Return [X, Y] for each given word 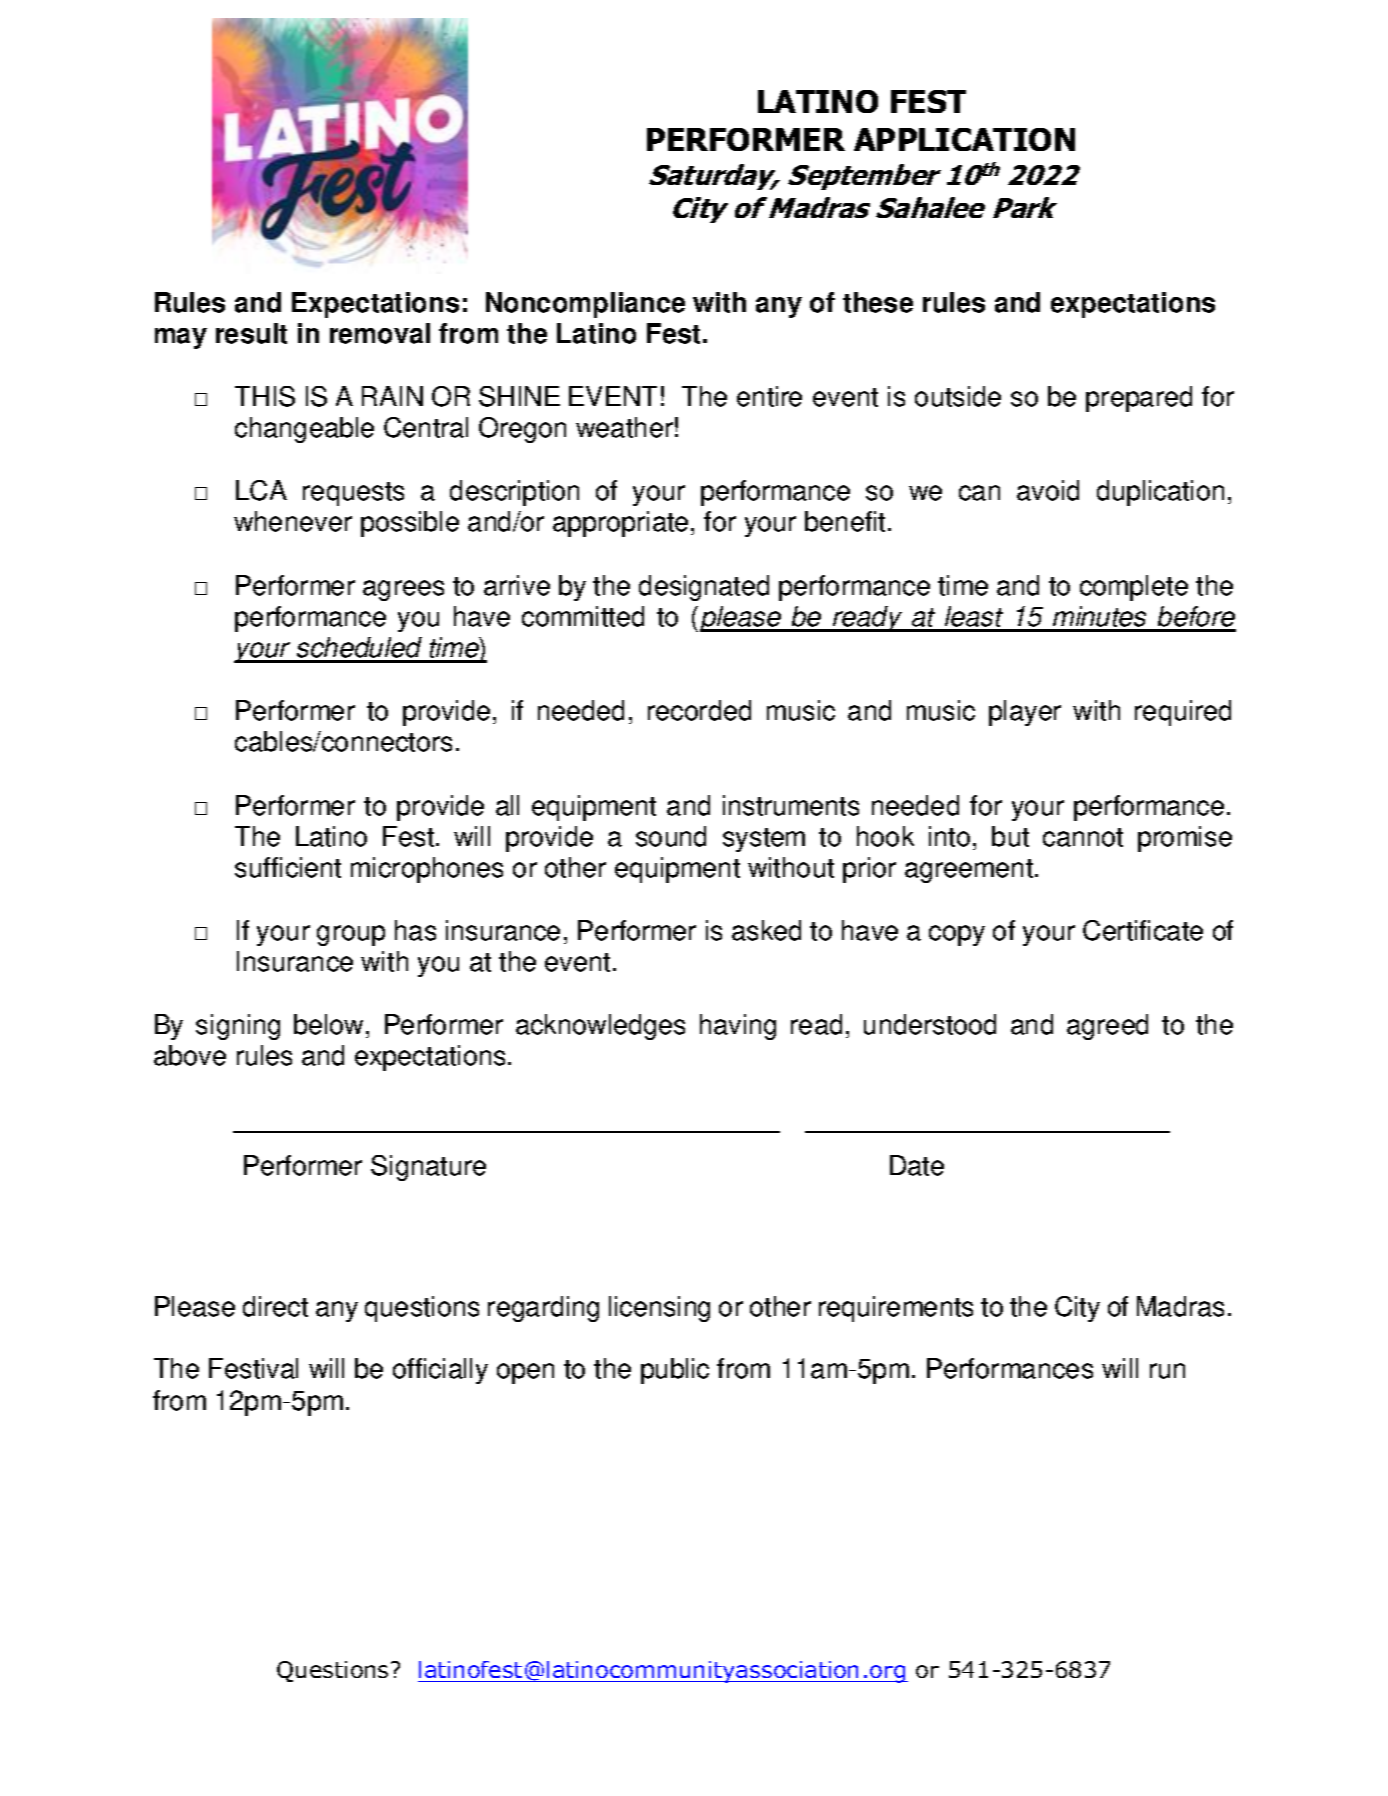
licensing [659, 1309]
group [351, 935]
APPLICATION [964, 139]
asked [766, 930]
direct [275, 1306]
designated [704, 588]
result [251, 333]
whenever [293, 521]
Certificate [1143, 930]
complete [1134, 588]
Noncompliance [585, 305]
